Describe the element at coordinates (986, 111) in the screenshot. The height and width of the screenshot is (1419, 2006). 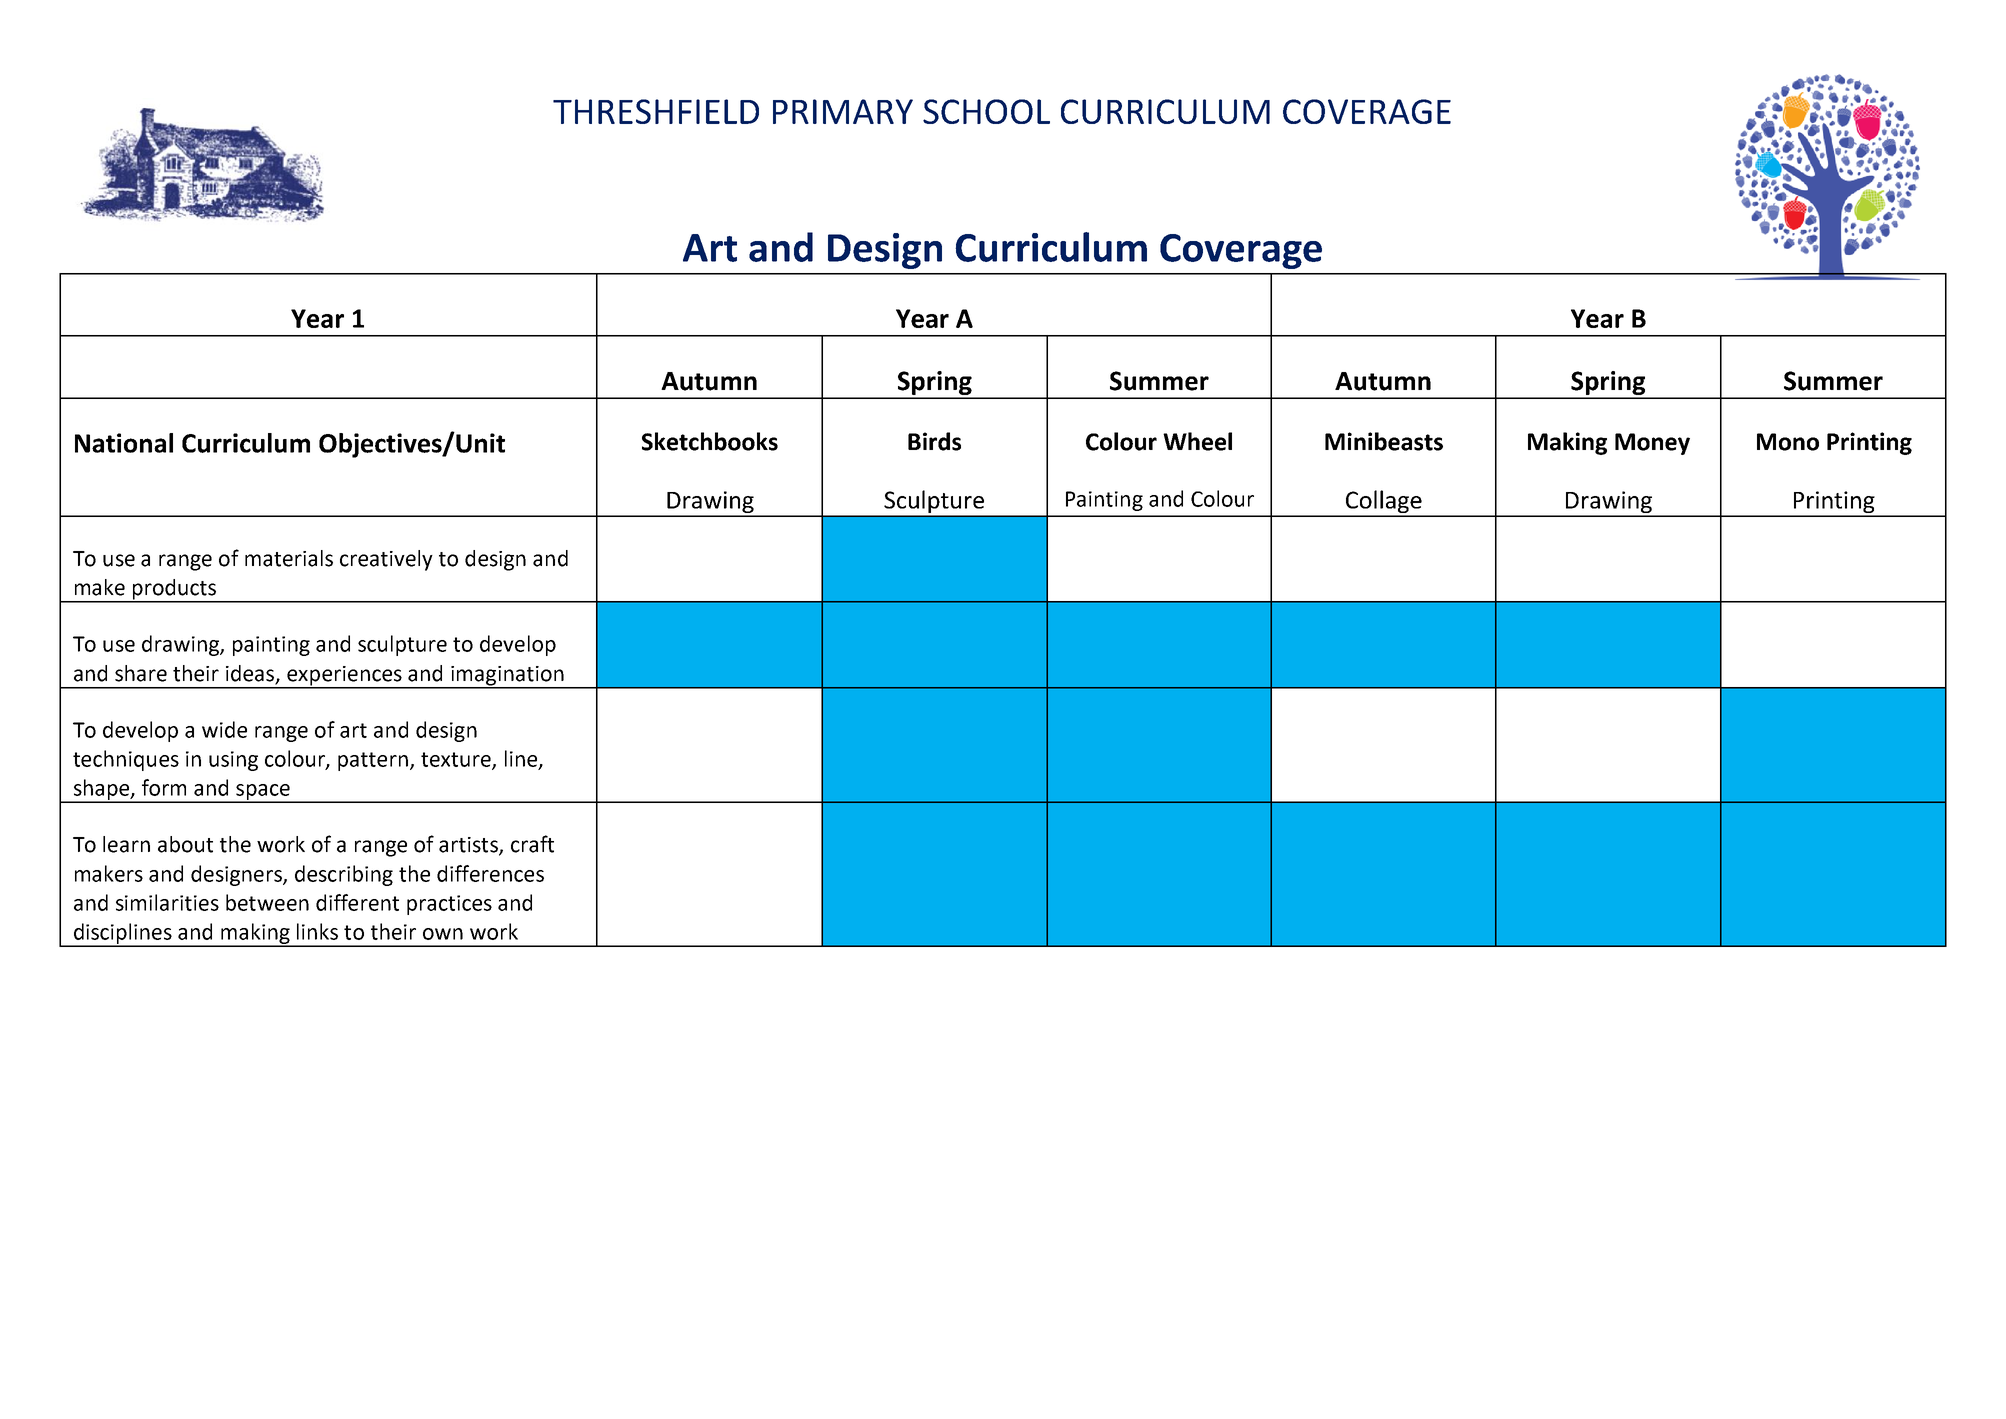
I see `SCHOOL` at that location.
